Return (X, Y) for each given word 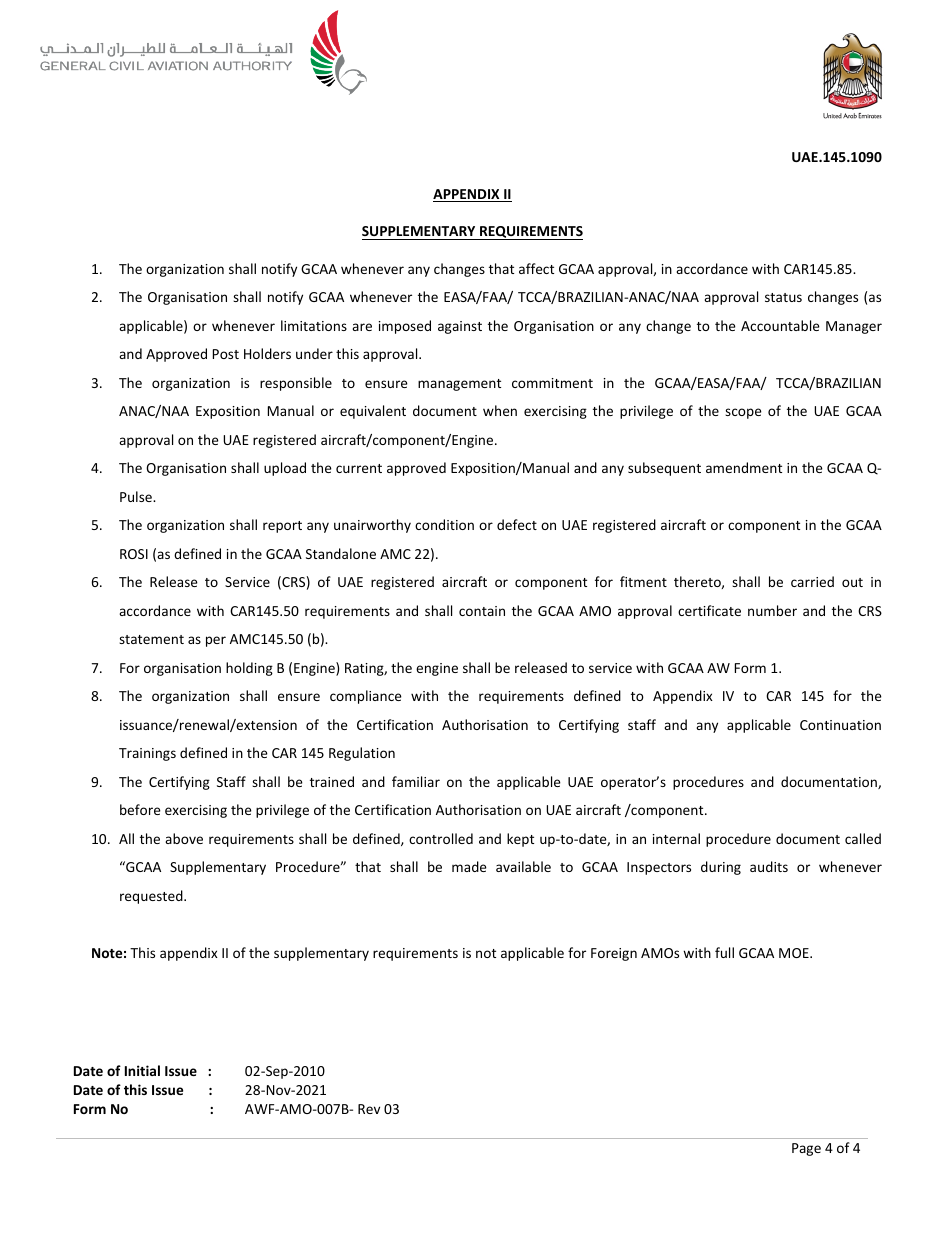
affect (536, 268)
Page (806, 1149)
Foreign (614, 954)
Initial (142, 1070)
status (783, 297)
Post (226, 354)
